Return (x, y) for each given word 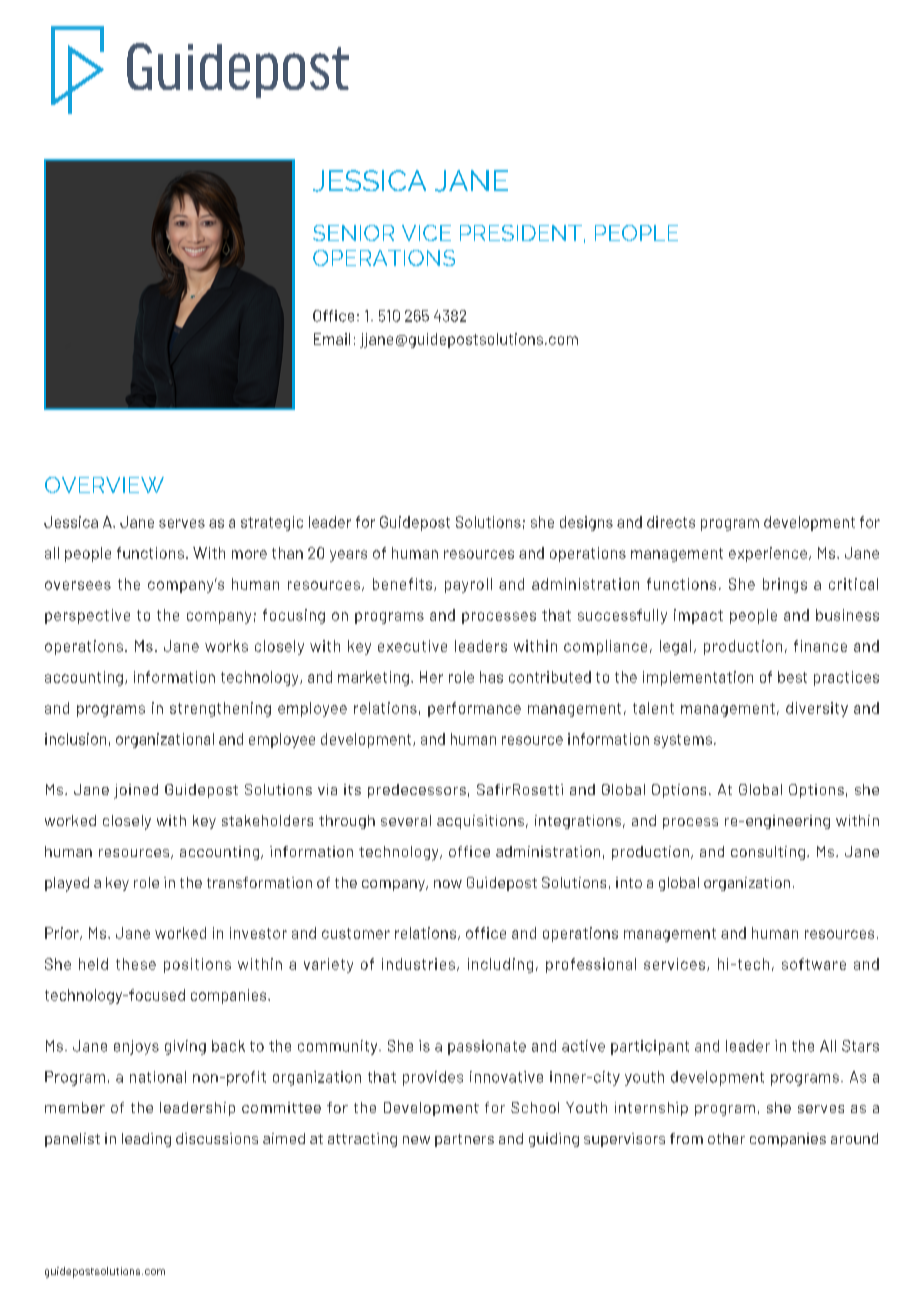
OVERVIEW (104, 485)
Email (332, 339)
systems (683, 741)
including (500, 965)
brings (785, 585)
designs (586, 523)
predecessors (417, 791)
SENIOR (353, 233)
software (814, 964)
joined (136, 791)
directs (671, 522)
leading (146, 1140)
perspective (87, 616)
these (136, 964)
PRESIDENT (521, 233)
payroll (468, 585)
